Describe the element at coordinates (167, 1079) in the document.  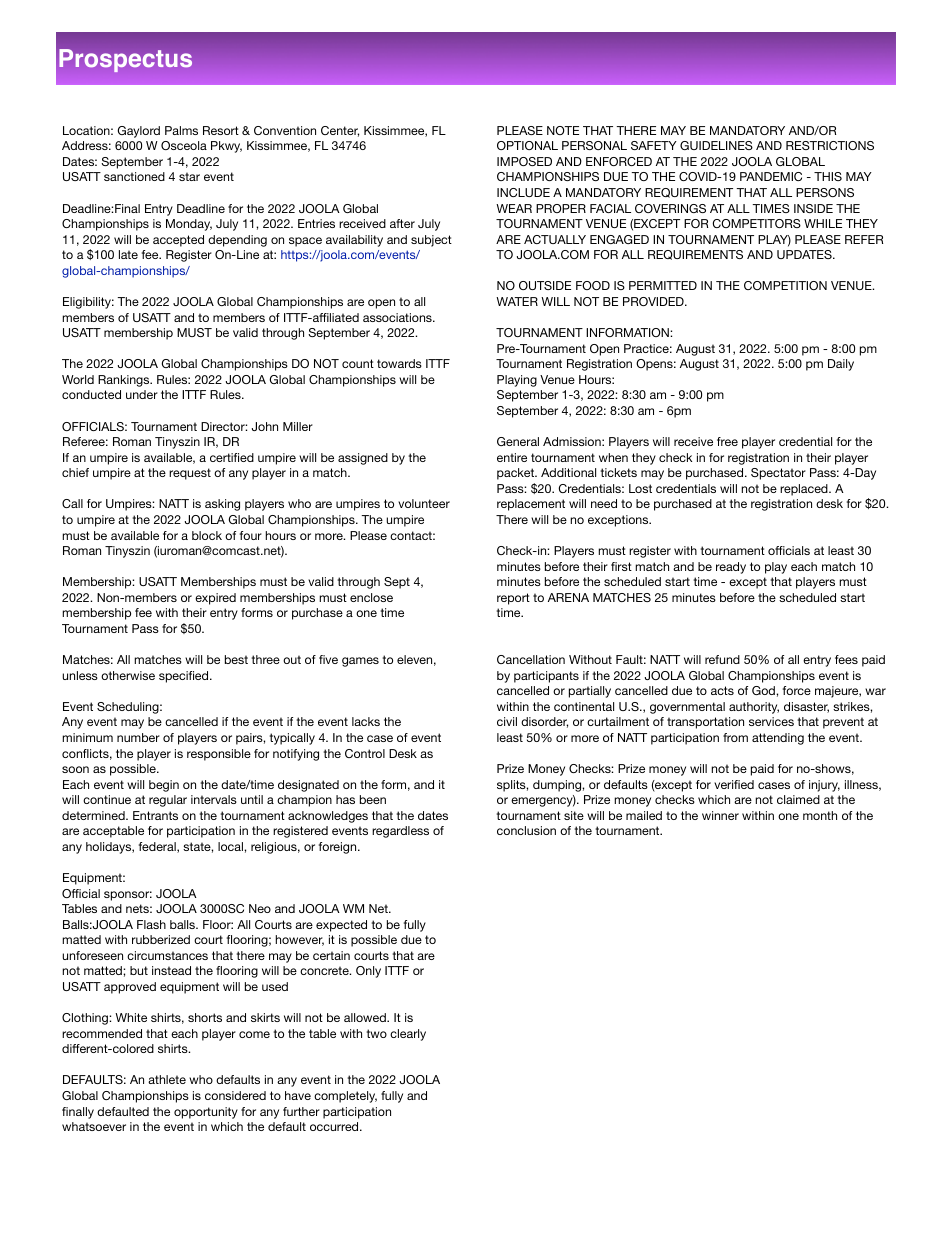
I see `athlete` at that location.
